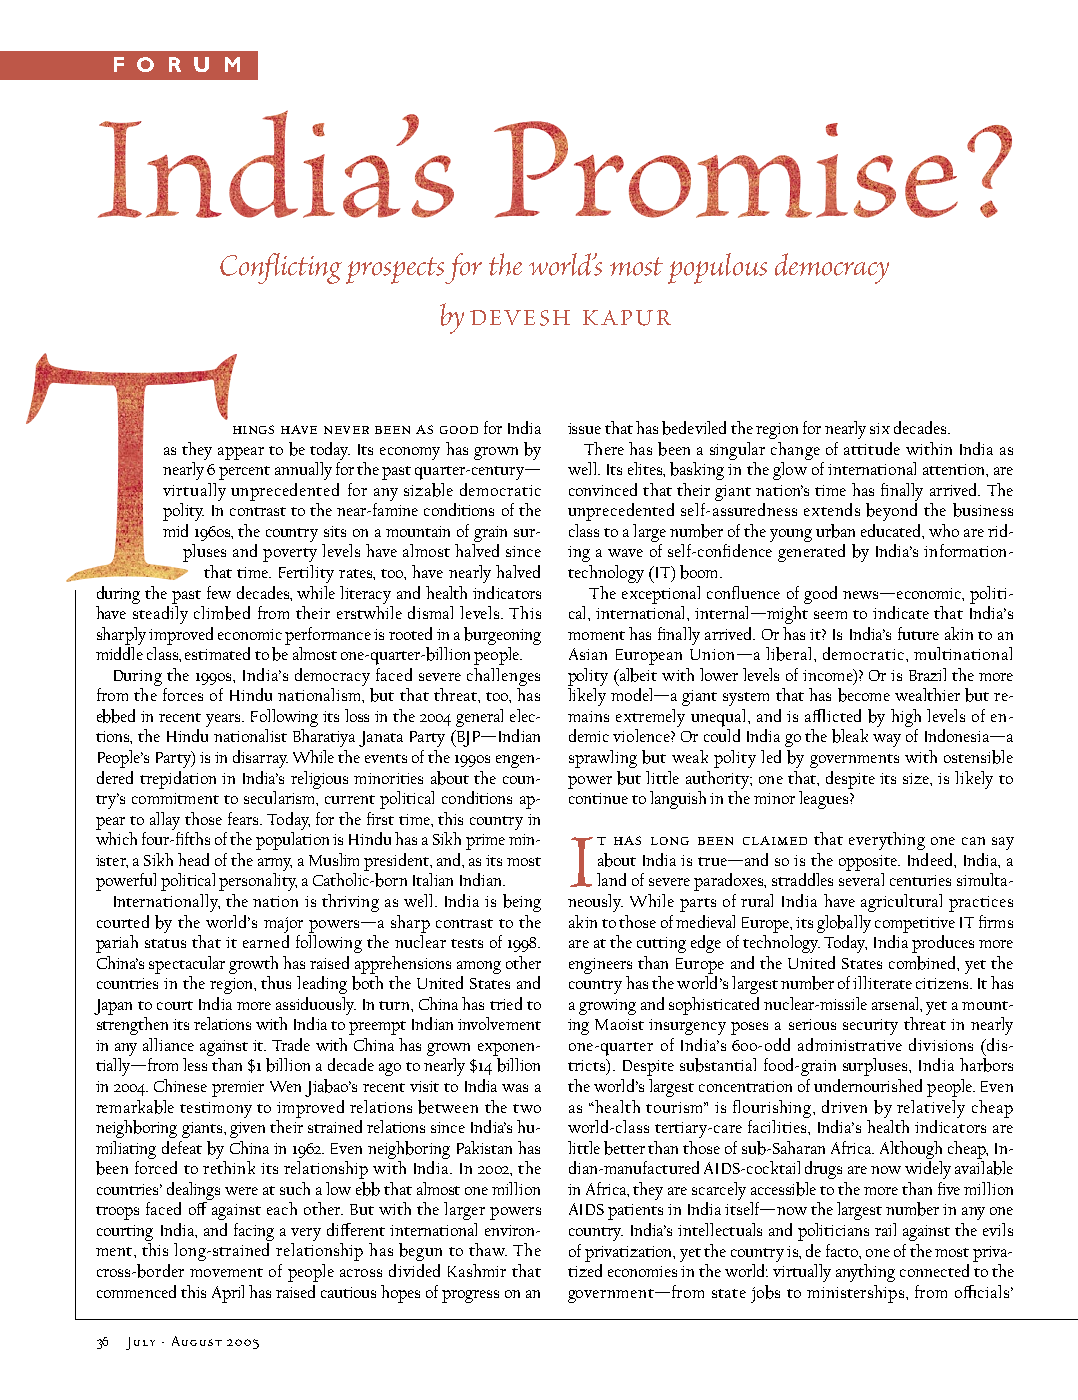 The image size is (1078, 1400). Describe the element at coordinates (228, 1294) in the image. I see `April` at that location.
